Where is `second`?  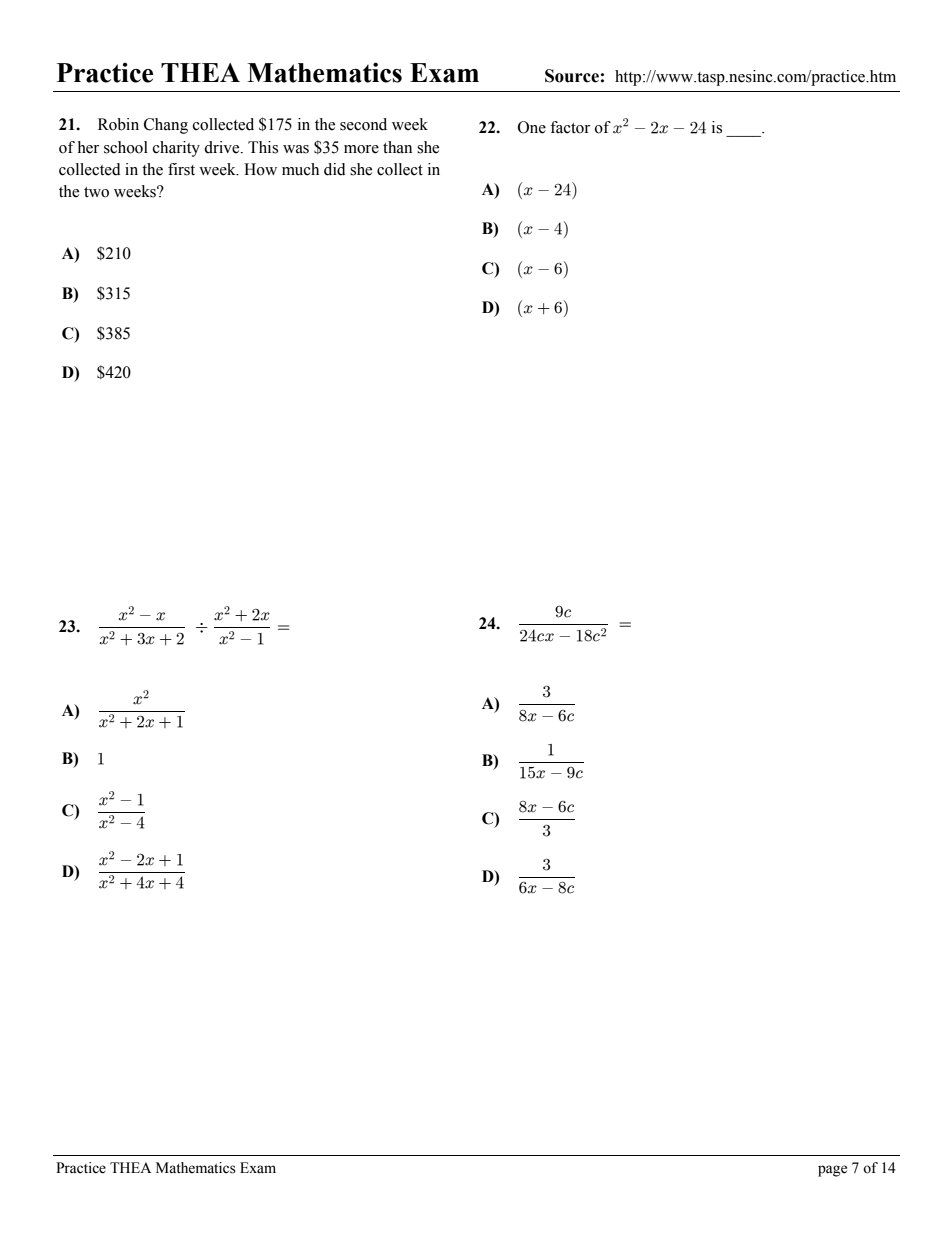 second is located at coordinates (363, 124).
